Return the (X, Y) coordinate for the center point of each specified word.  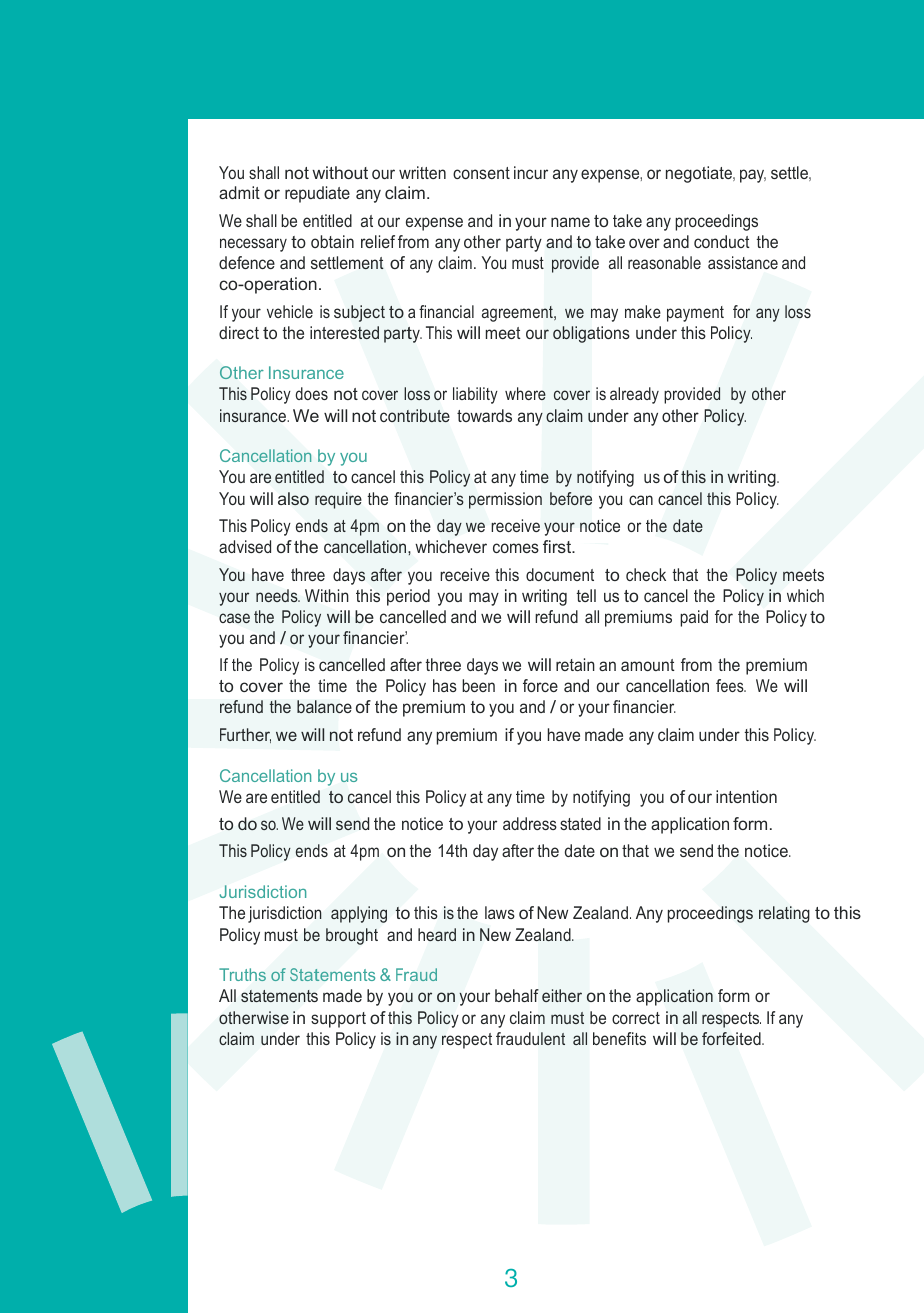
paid (694, 618)
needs (278, 595)
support (338, 1020)
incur (531, 172)
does (311, 393)
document (560, 574)
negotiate (700, 174)
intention (746, 796)
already (634, 395)
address (530, 823)
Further (245, 735)
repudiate (317, 194)
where (525, 393)
